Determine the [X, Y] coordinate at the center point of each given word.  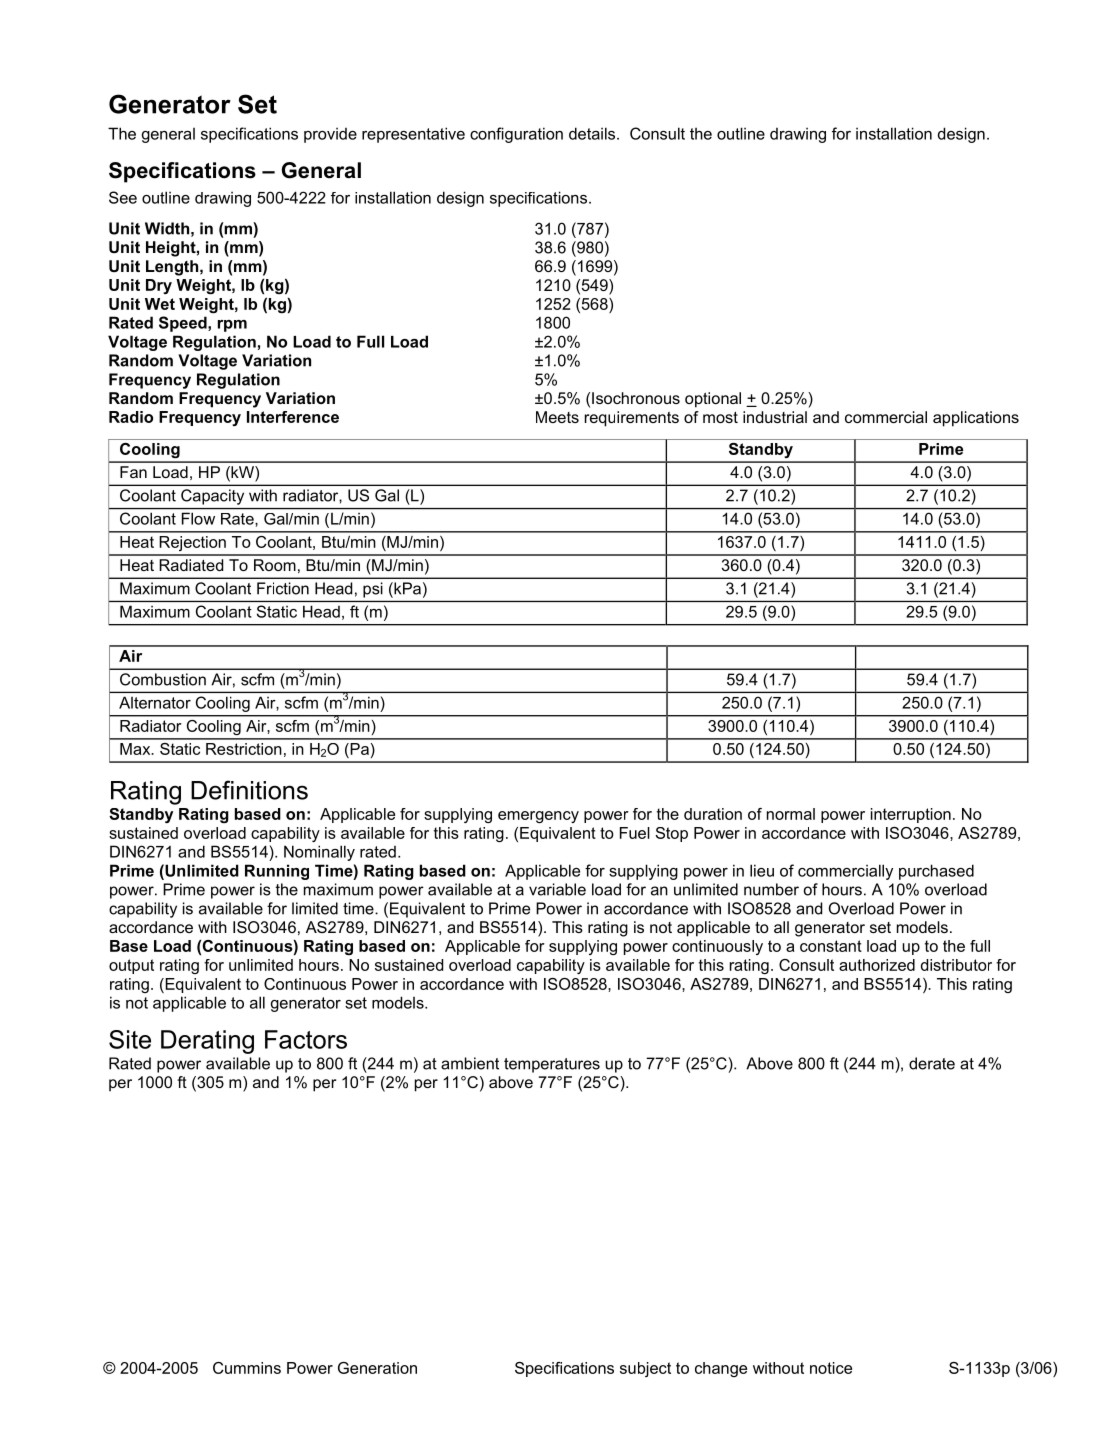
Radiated [191, 565]
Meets [557, 417]
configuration [516, 135]
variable [557, 889]
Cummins [247, 1368]
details [593, 133]
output [131, 966]
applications [976, 419]
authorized [877, 965]
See [123, 197]
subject [645, 1369]
